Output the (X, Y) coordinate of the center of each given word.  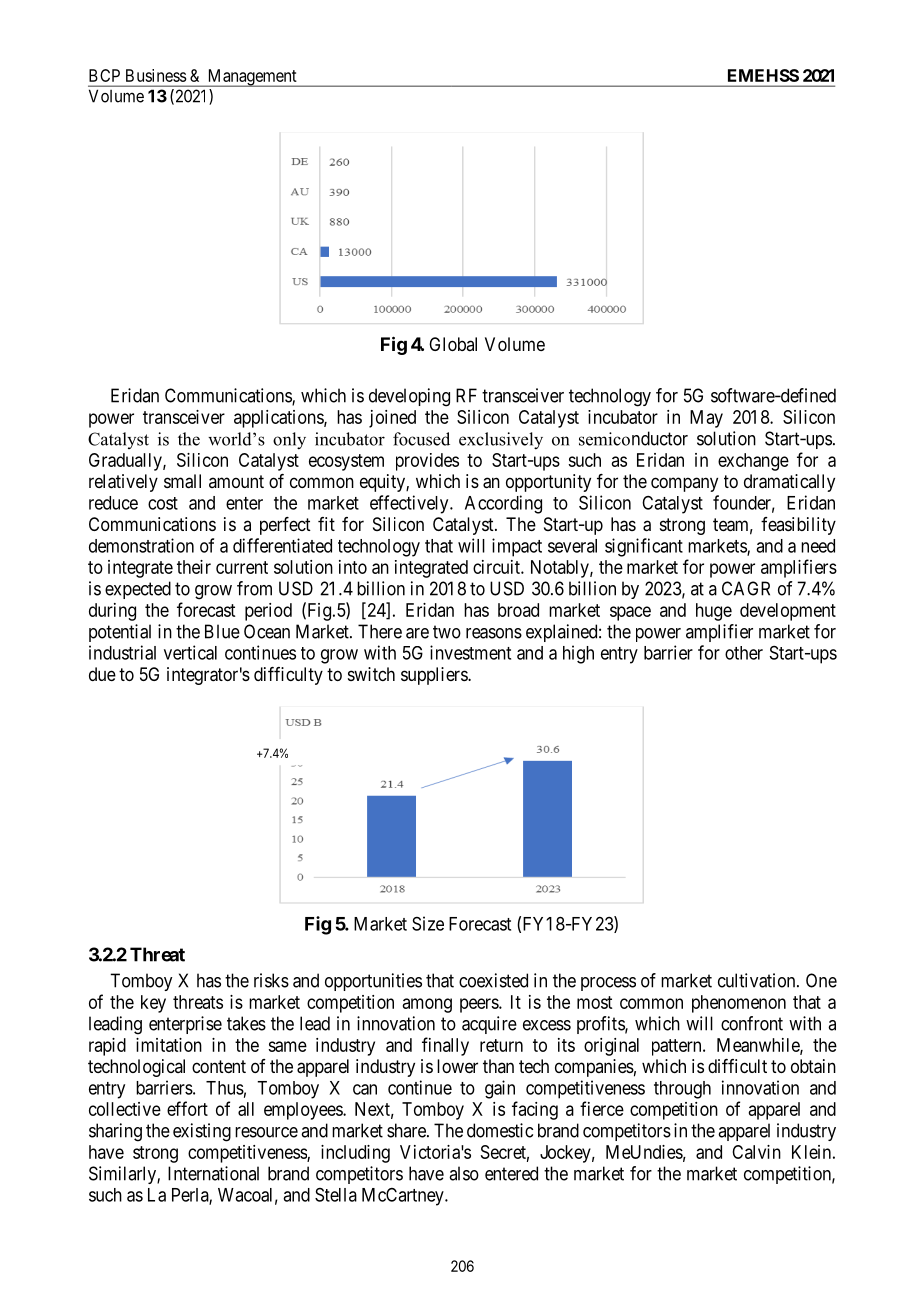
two (447, 632)
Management (252, 78)
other (744, 653)
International (213, 1173)
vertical (190, 652)
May (706, 419)
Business (156, 75)
